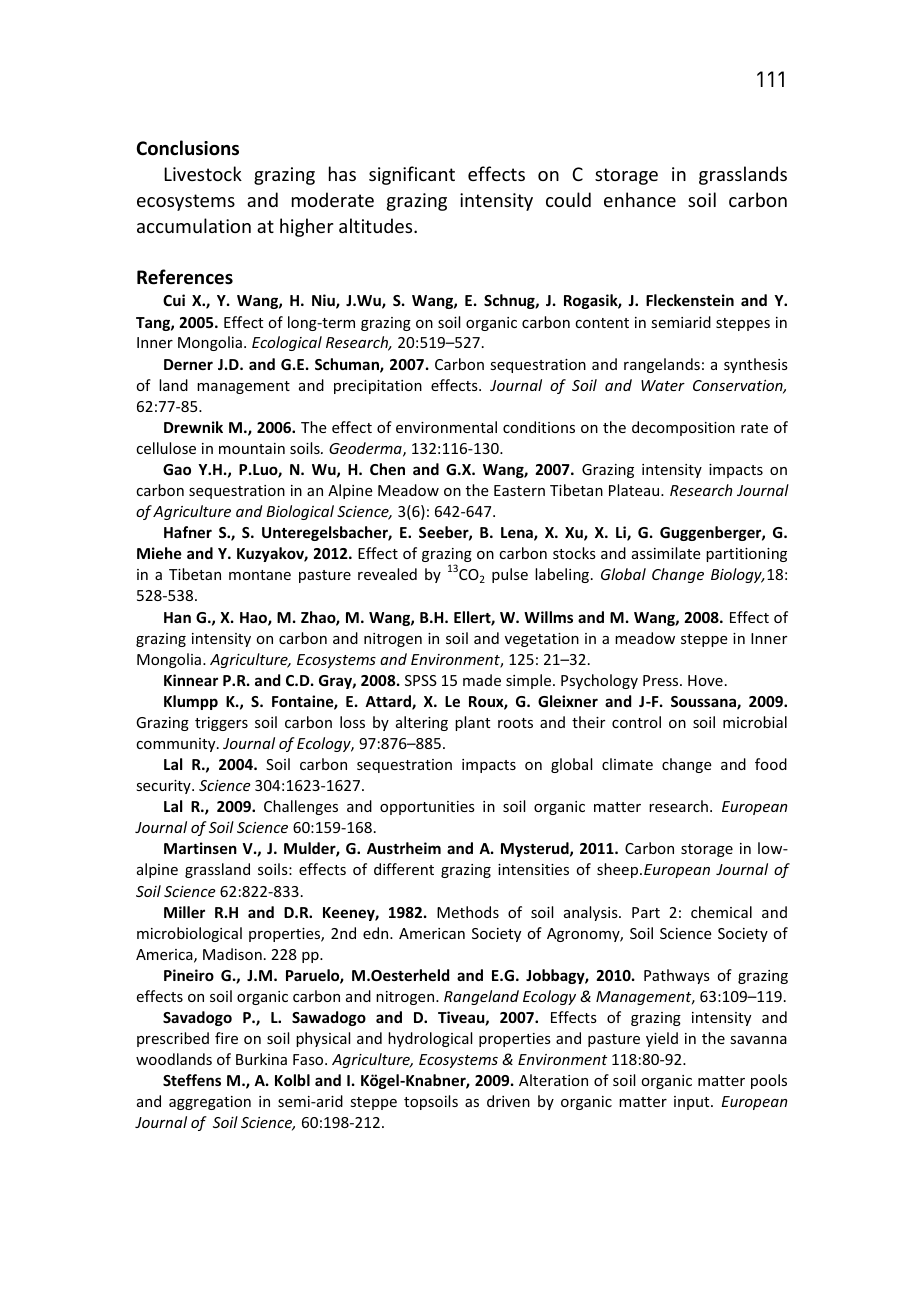  Describe the element at coordinates (640, 199) in the document. I see `enhance` at that location.
